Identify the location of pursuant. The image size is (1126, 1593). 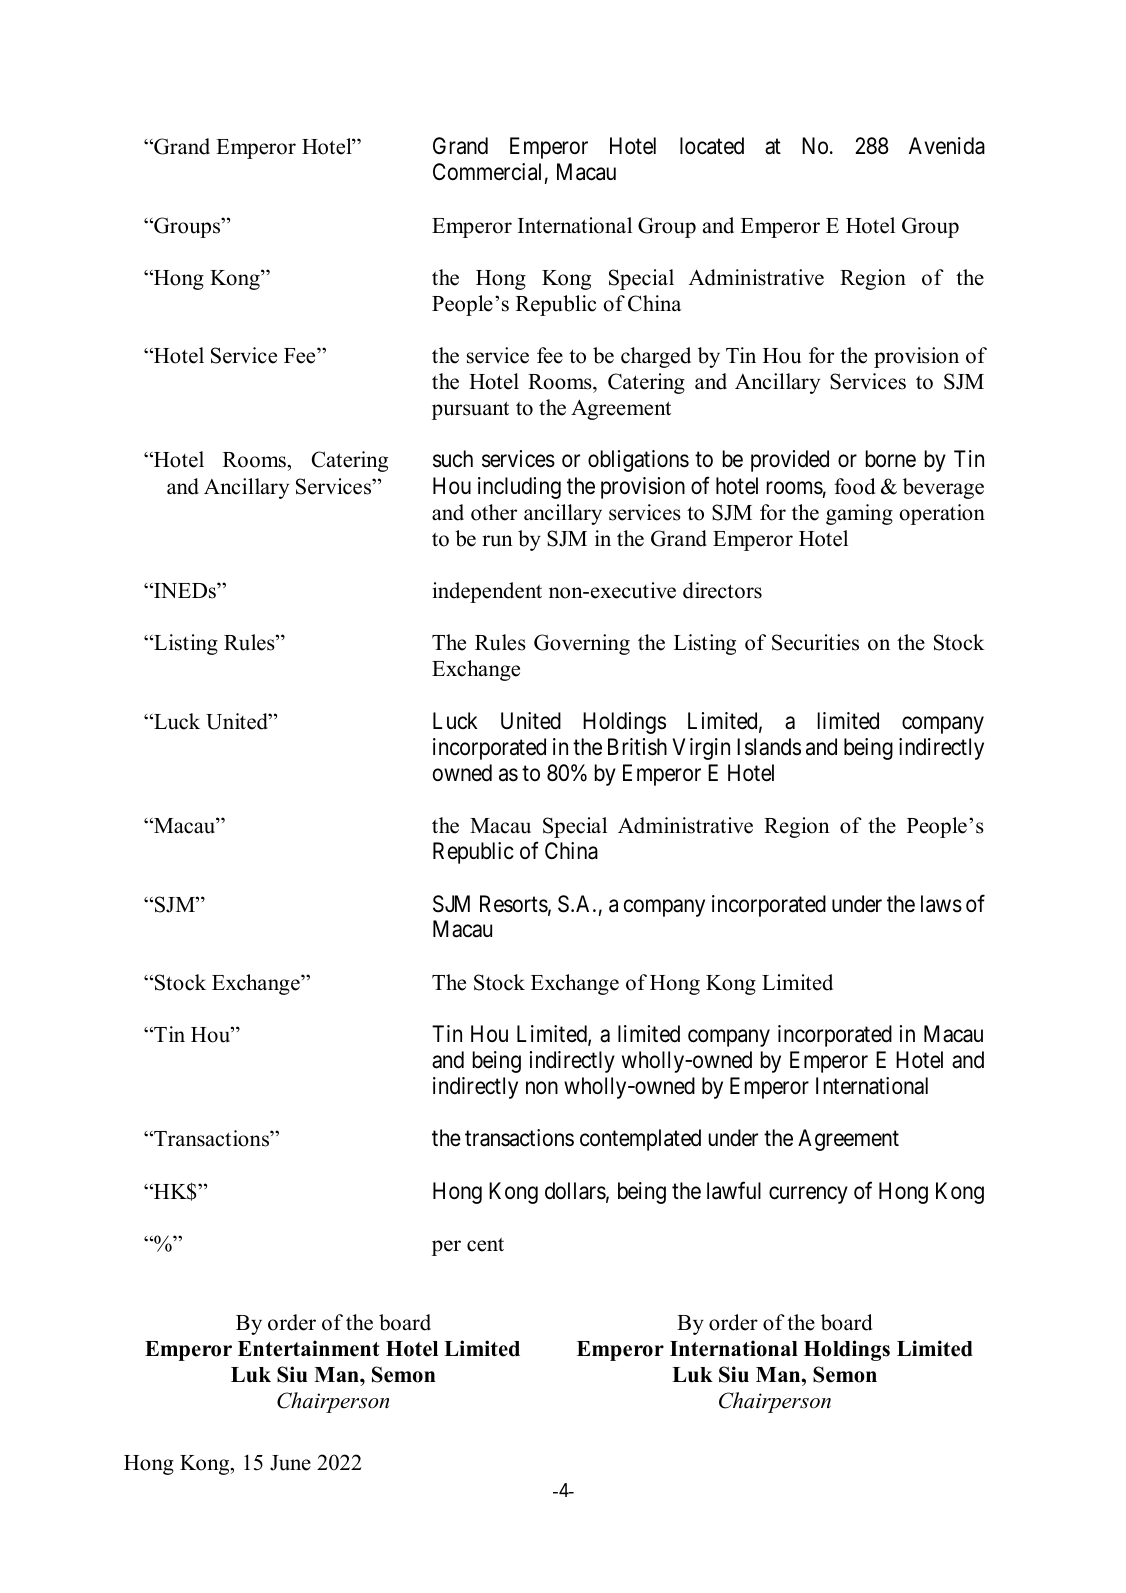
(470, 410).
